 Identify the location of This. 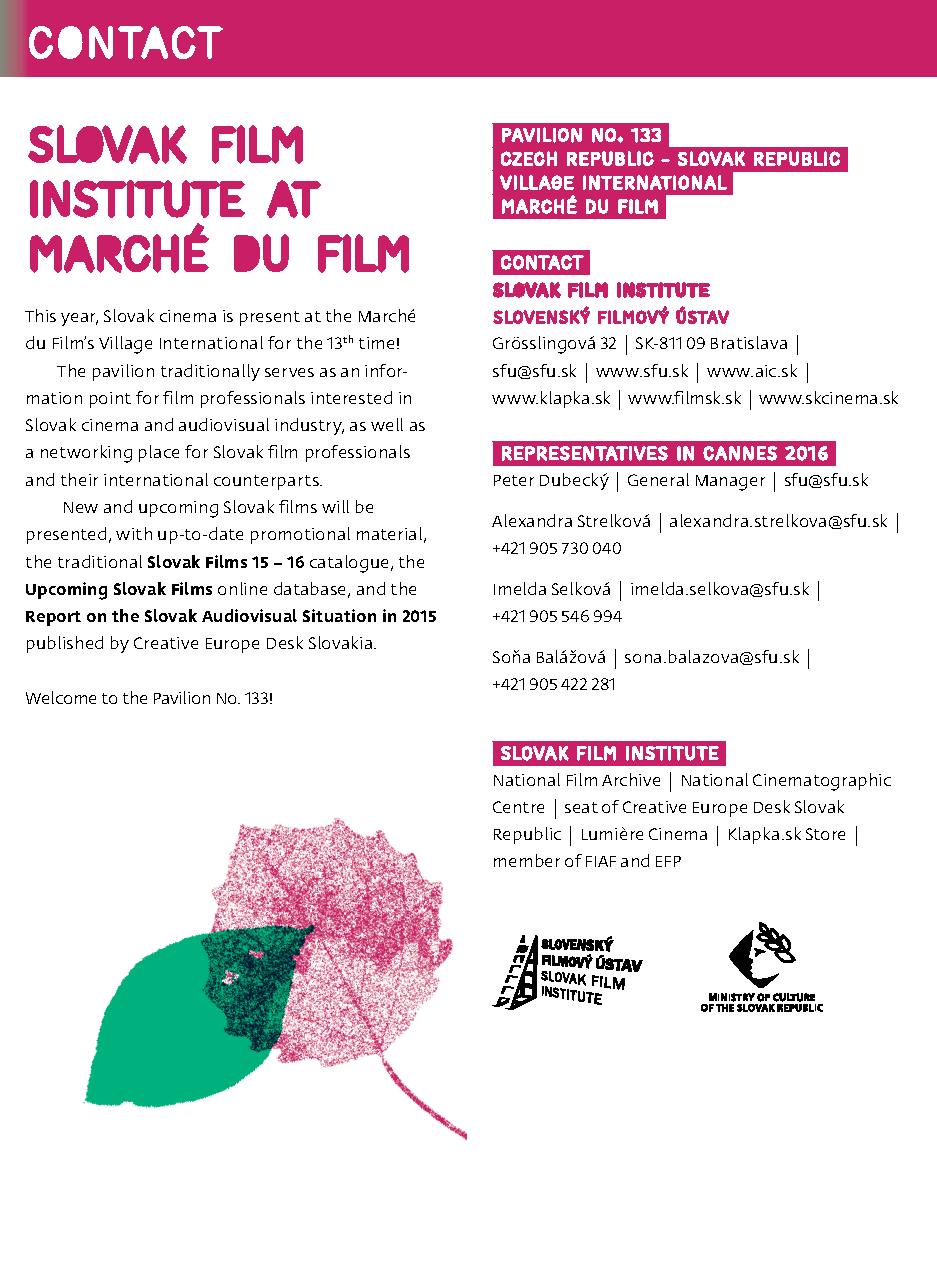
(40, 315).
